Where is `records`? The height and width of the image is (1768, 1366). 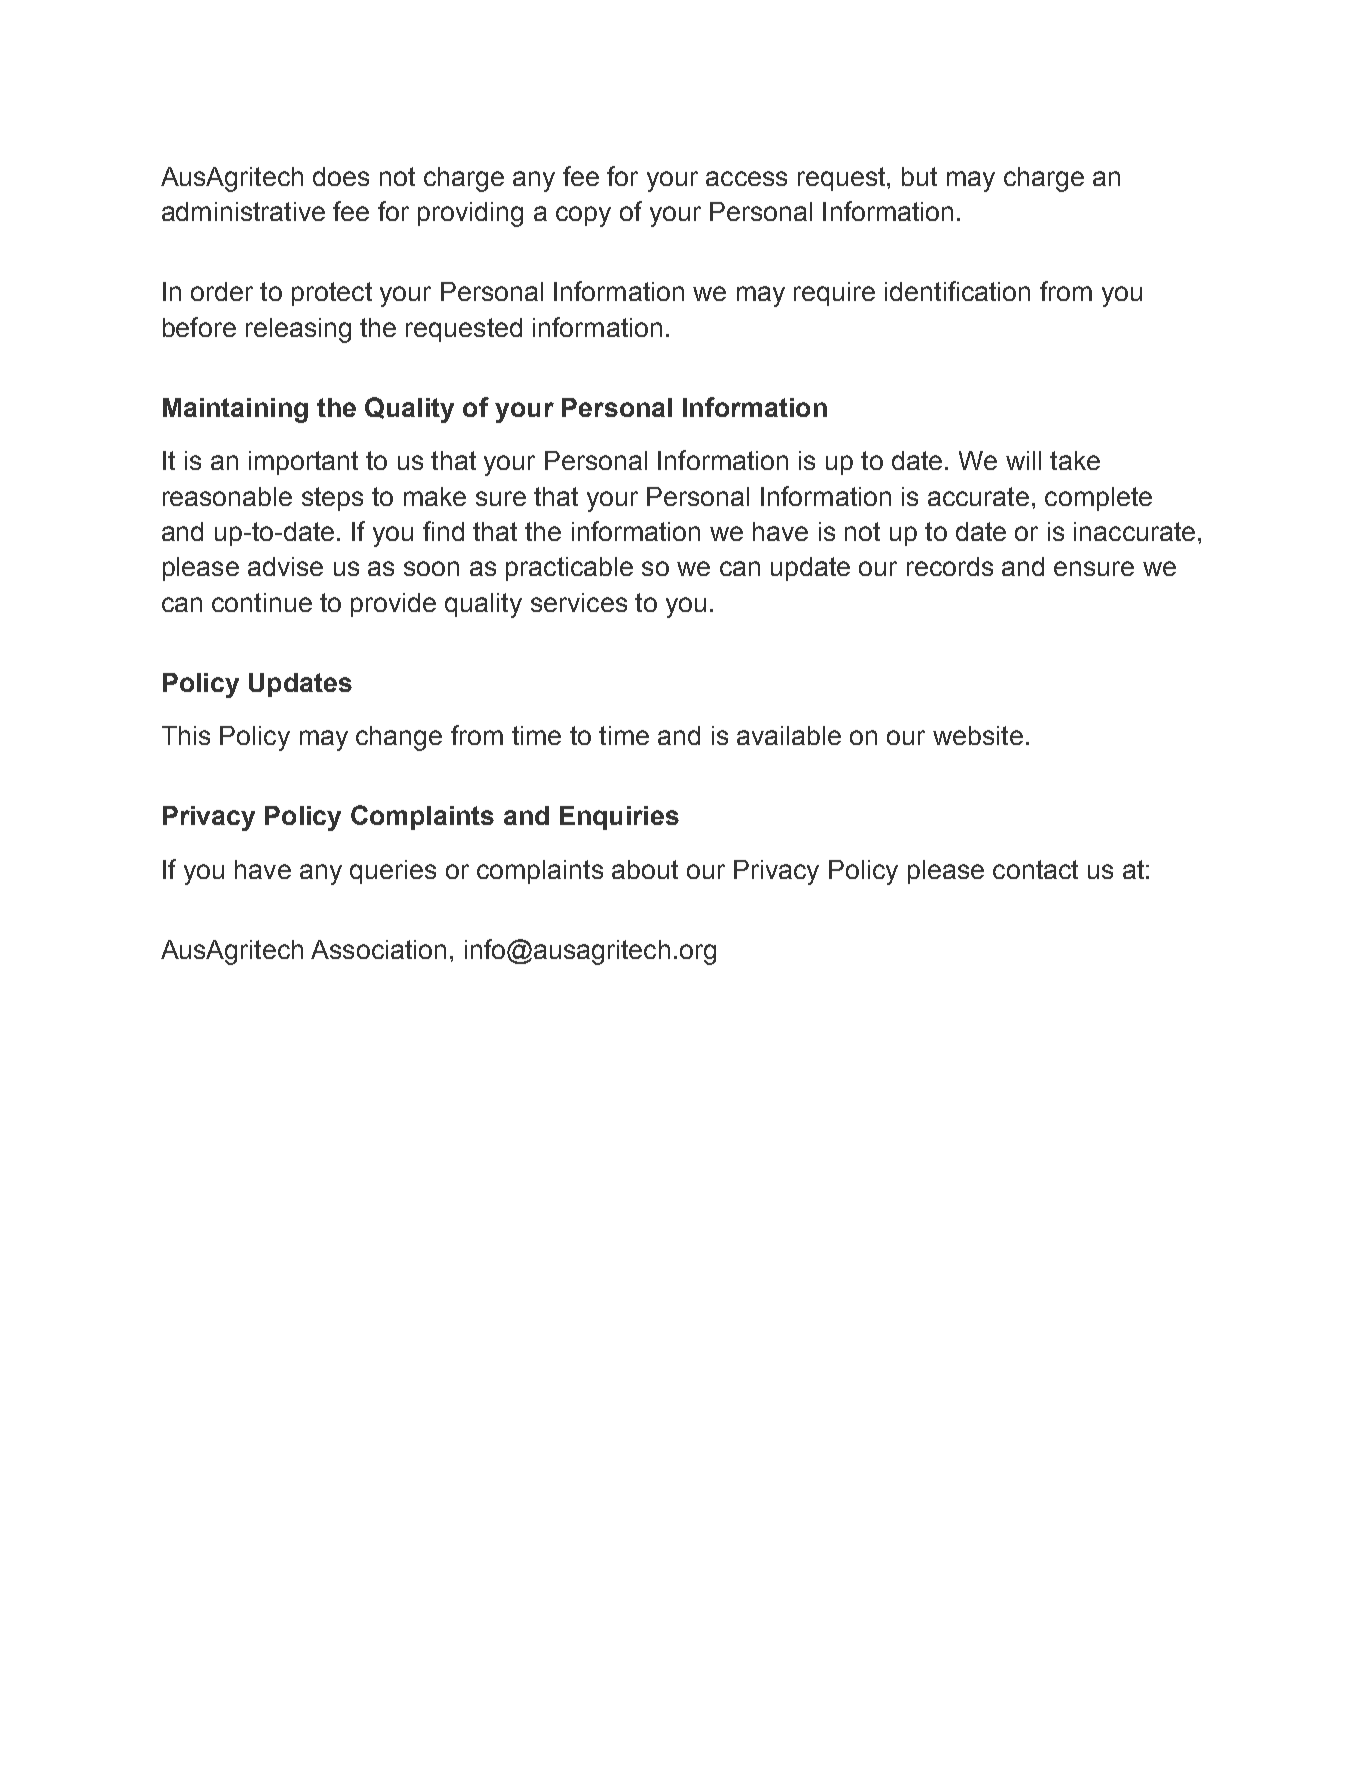
records is located at coordinates (950, 566).
